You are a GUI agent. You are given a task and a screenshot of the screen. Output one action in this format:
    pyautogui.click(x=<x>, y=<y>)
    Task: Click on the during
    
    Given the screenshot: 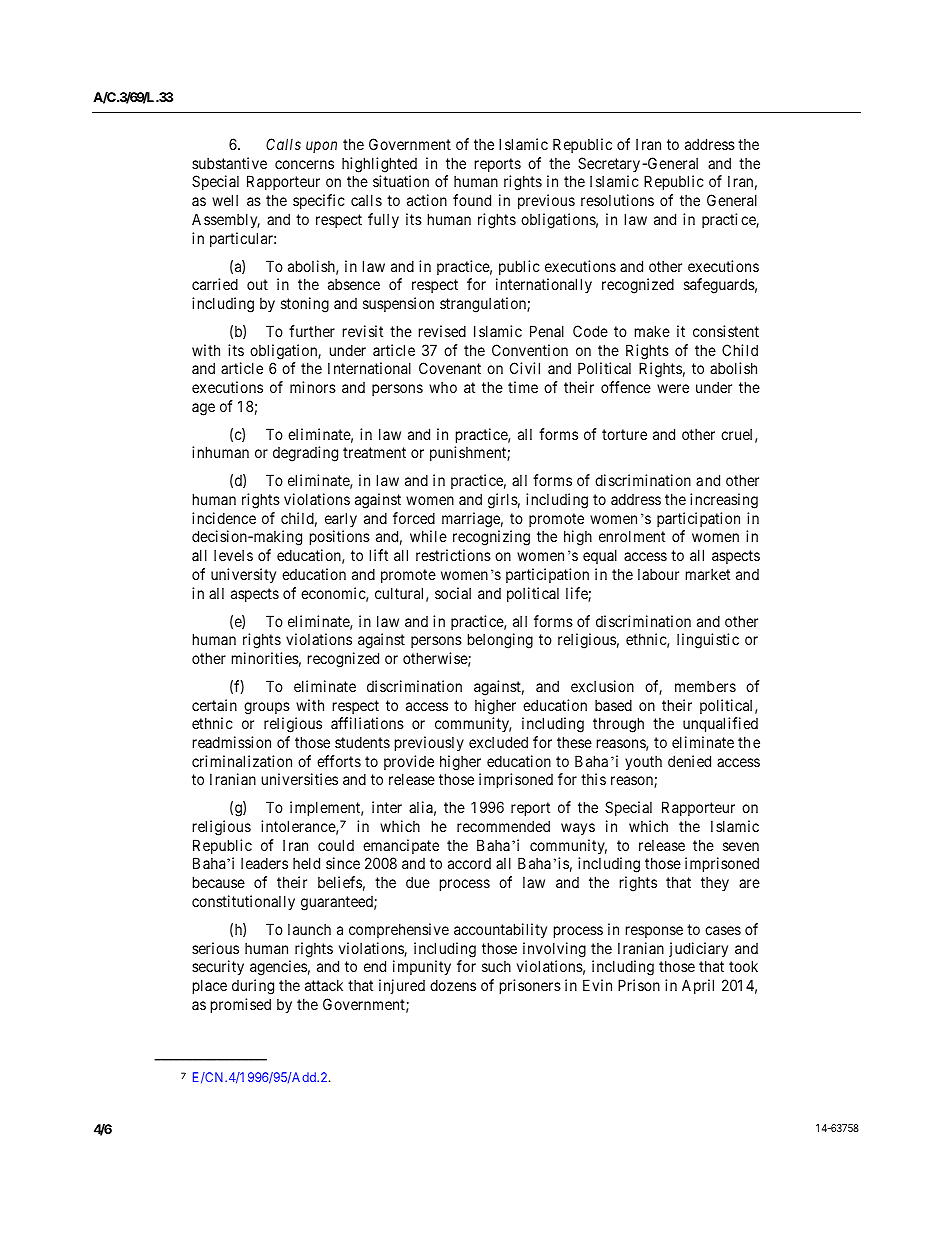 What is the action you would take?
    pyautogui.click(x=253, y=987)
